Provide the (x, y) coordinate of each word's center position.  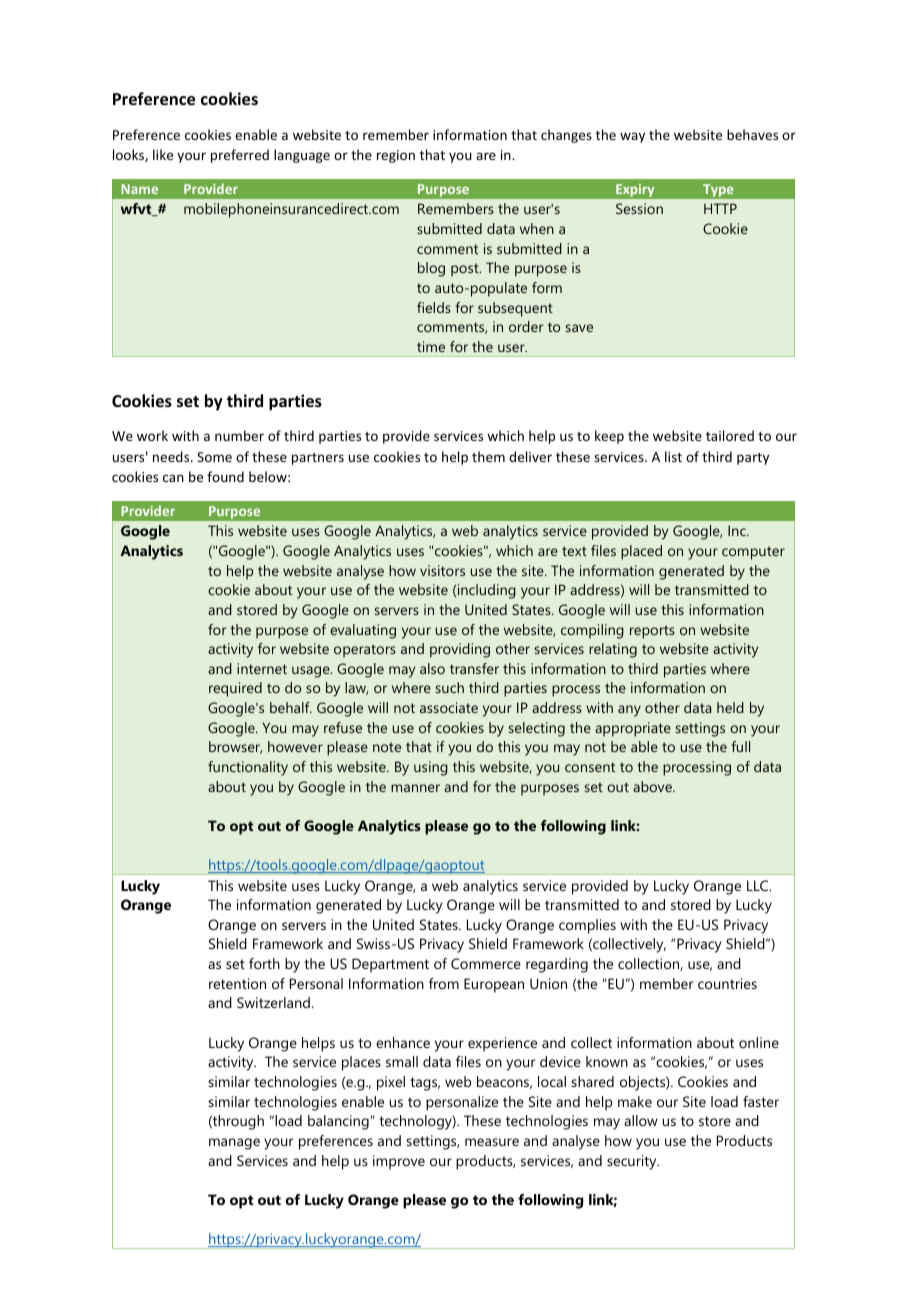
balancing (339, 1122)
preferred (240, 156)
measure (492, 1142)
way (632, 137)
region (396, 156)
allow (641, 1120)
